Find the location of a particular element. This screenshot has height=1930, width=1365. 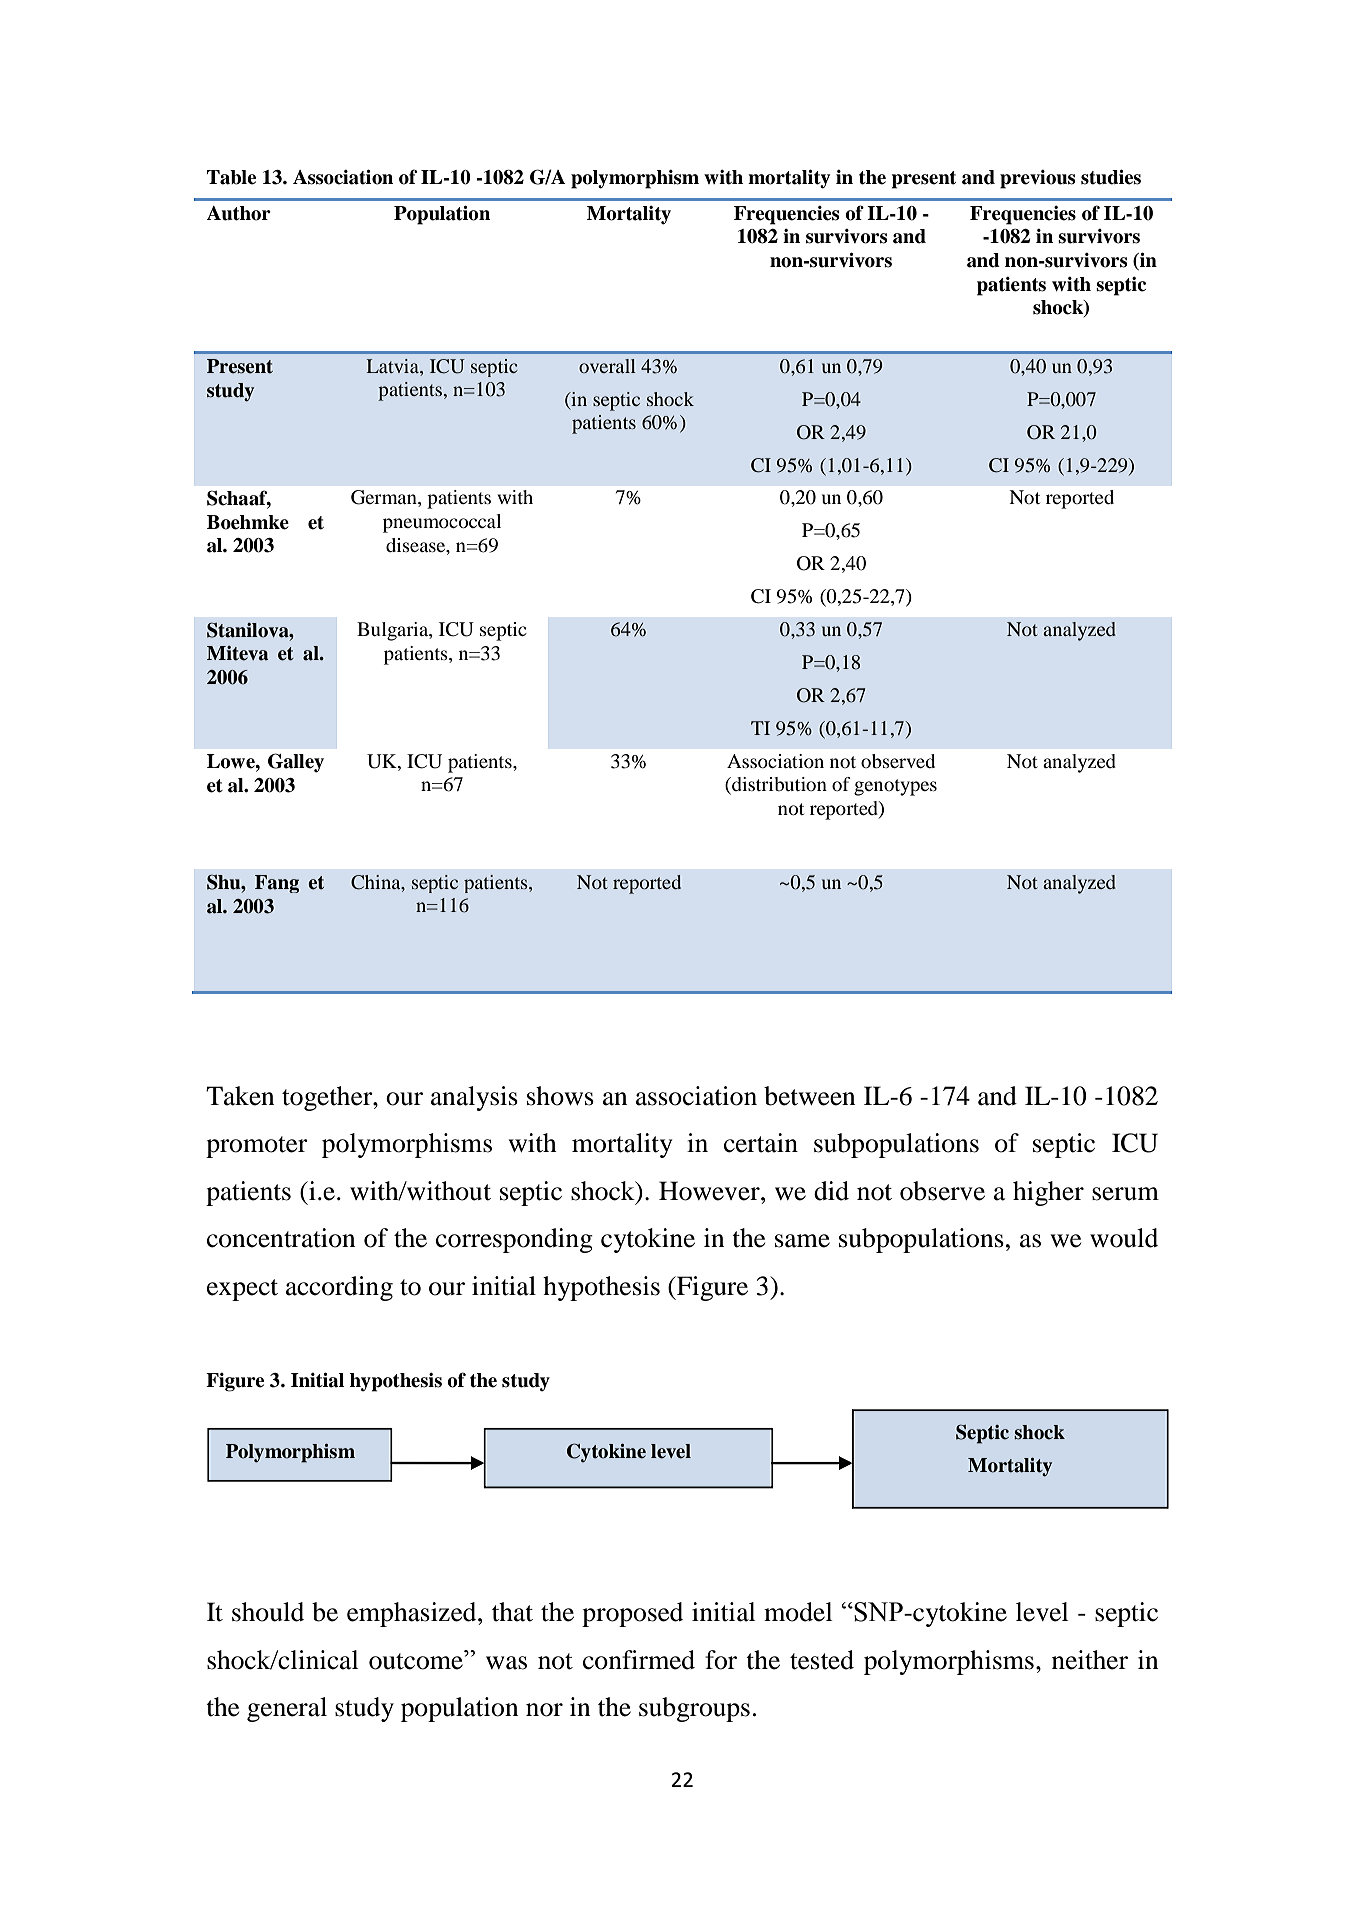

according is located at coordinates (339, 1288).
